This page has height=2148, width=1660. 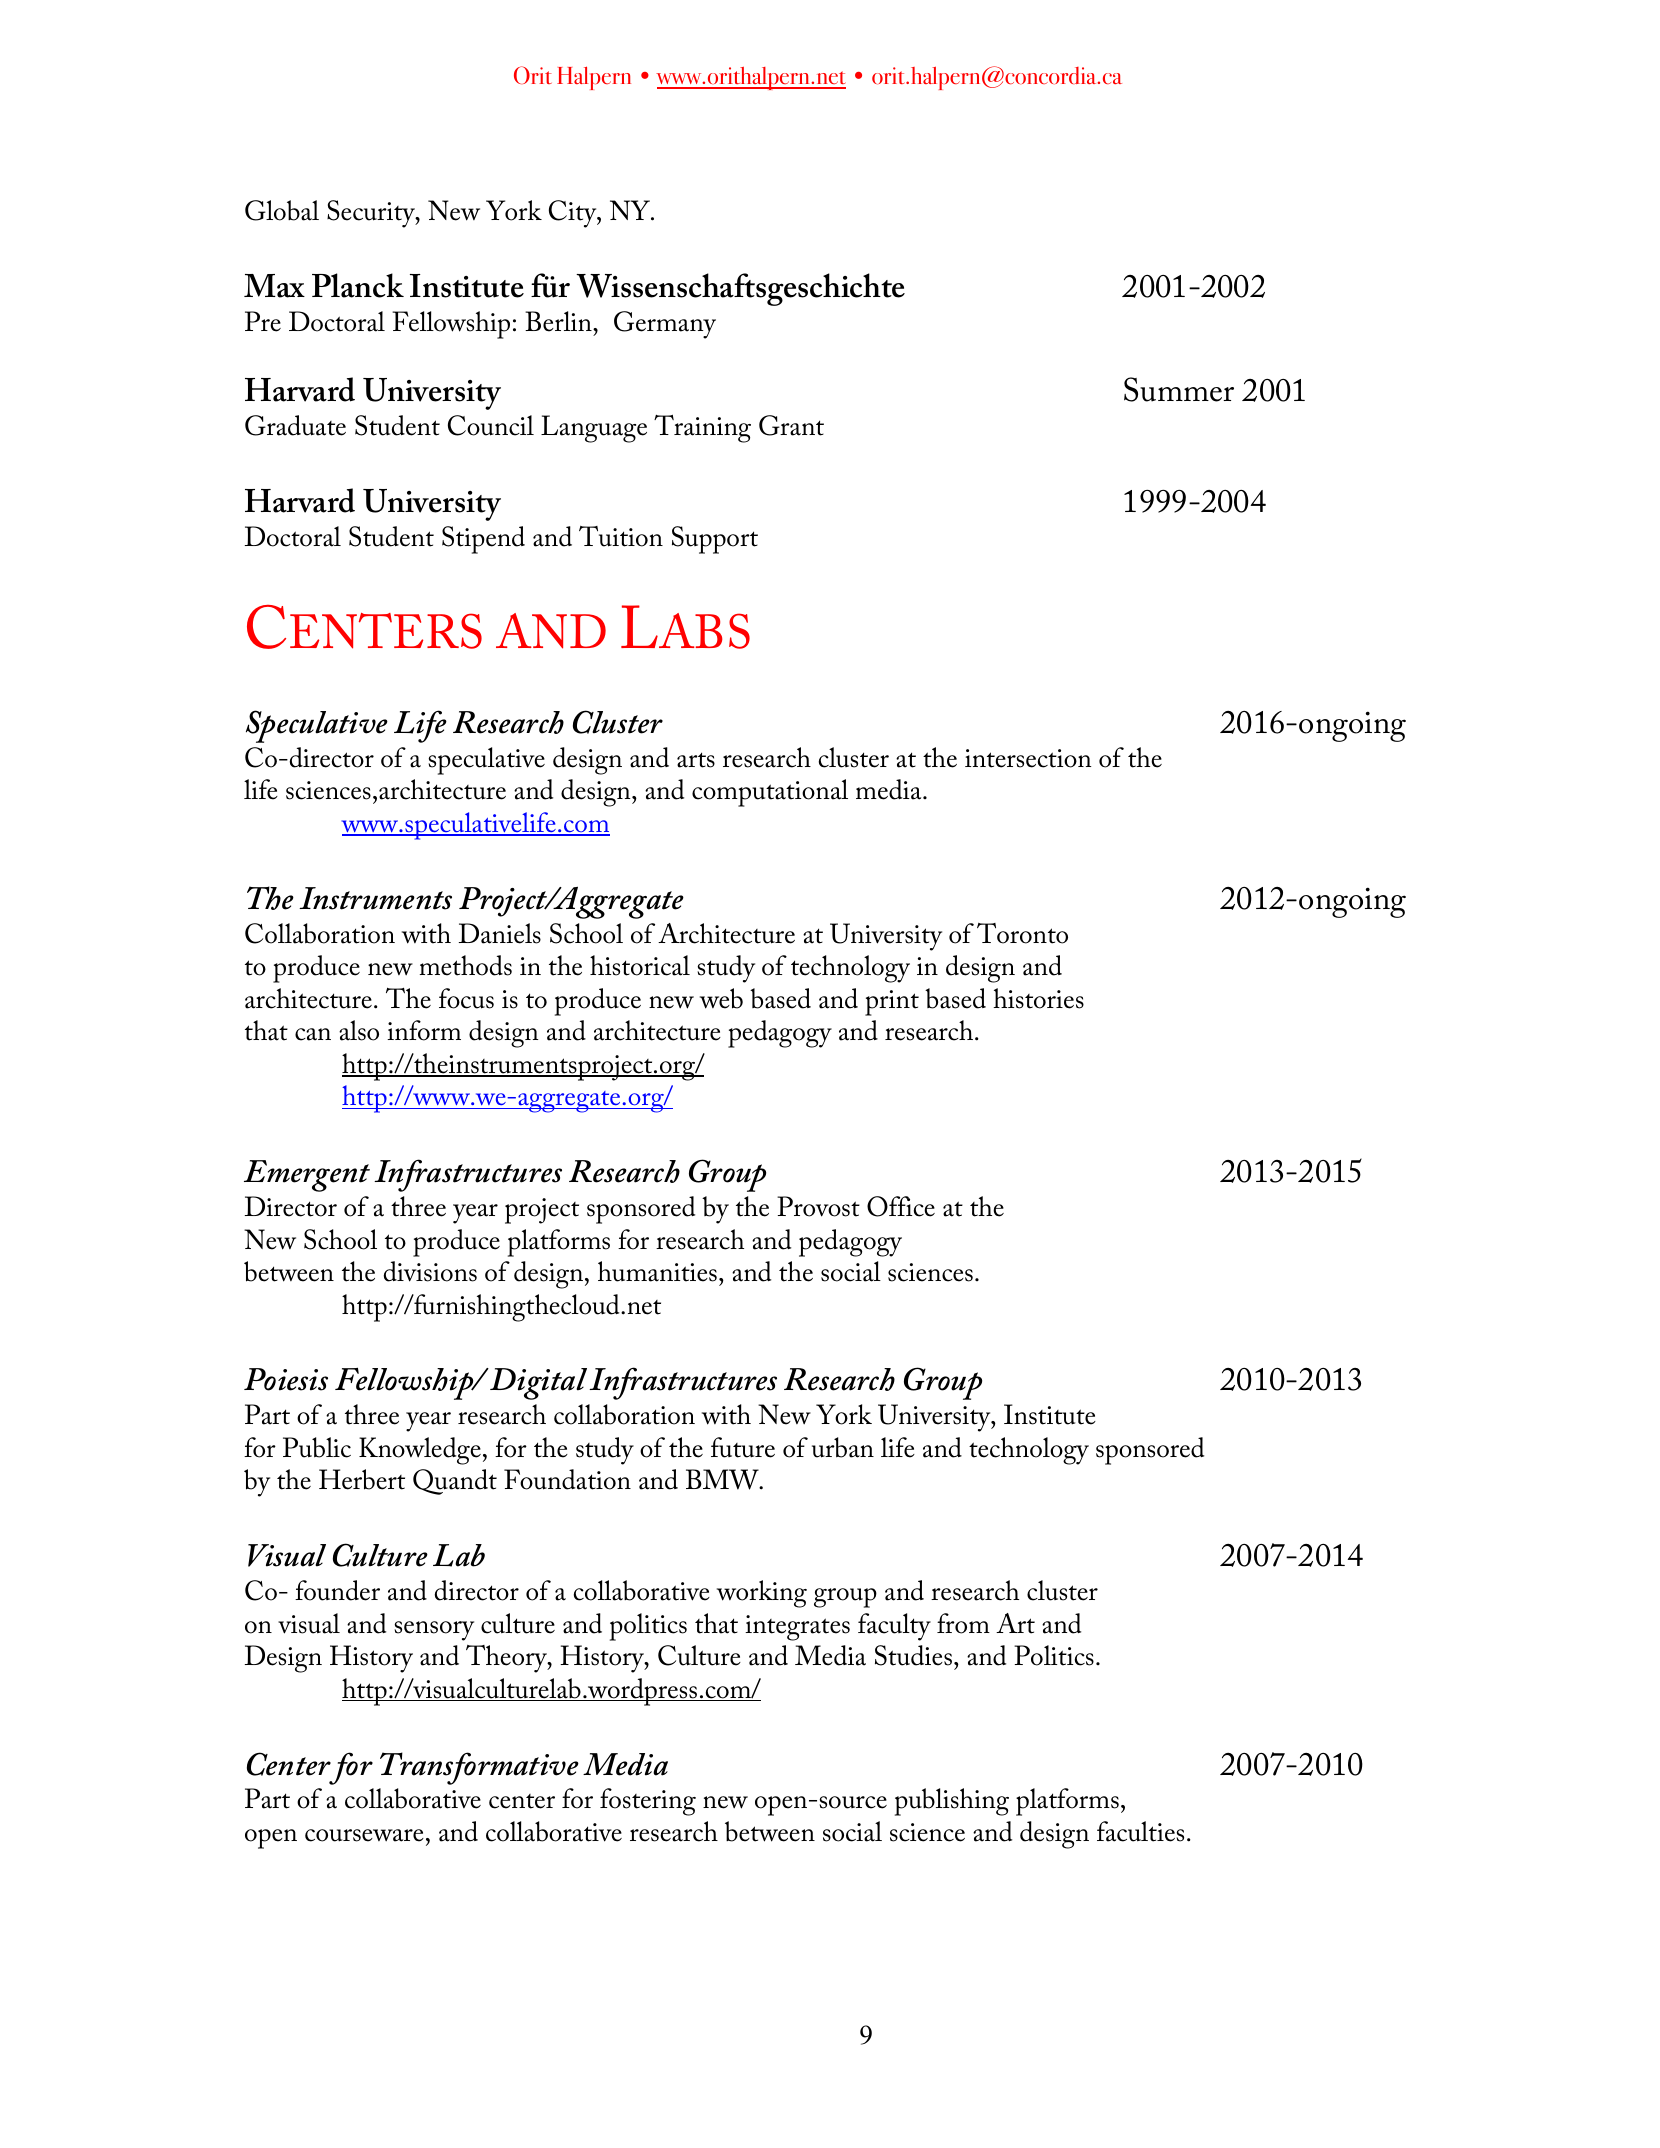 What do you see at coordinates (743, 1447) in the page?
I see `future` at bounding box center [743, 1447].
